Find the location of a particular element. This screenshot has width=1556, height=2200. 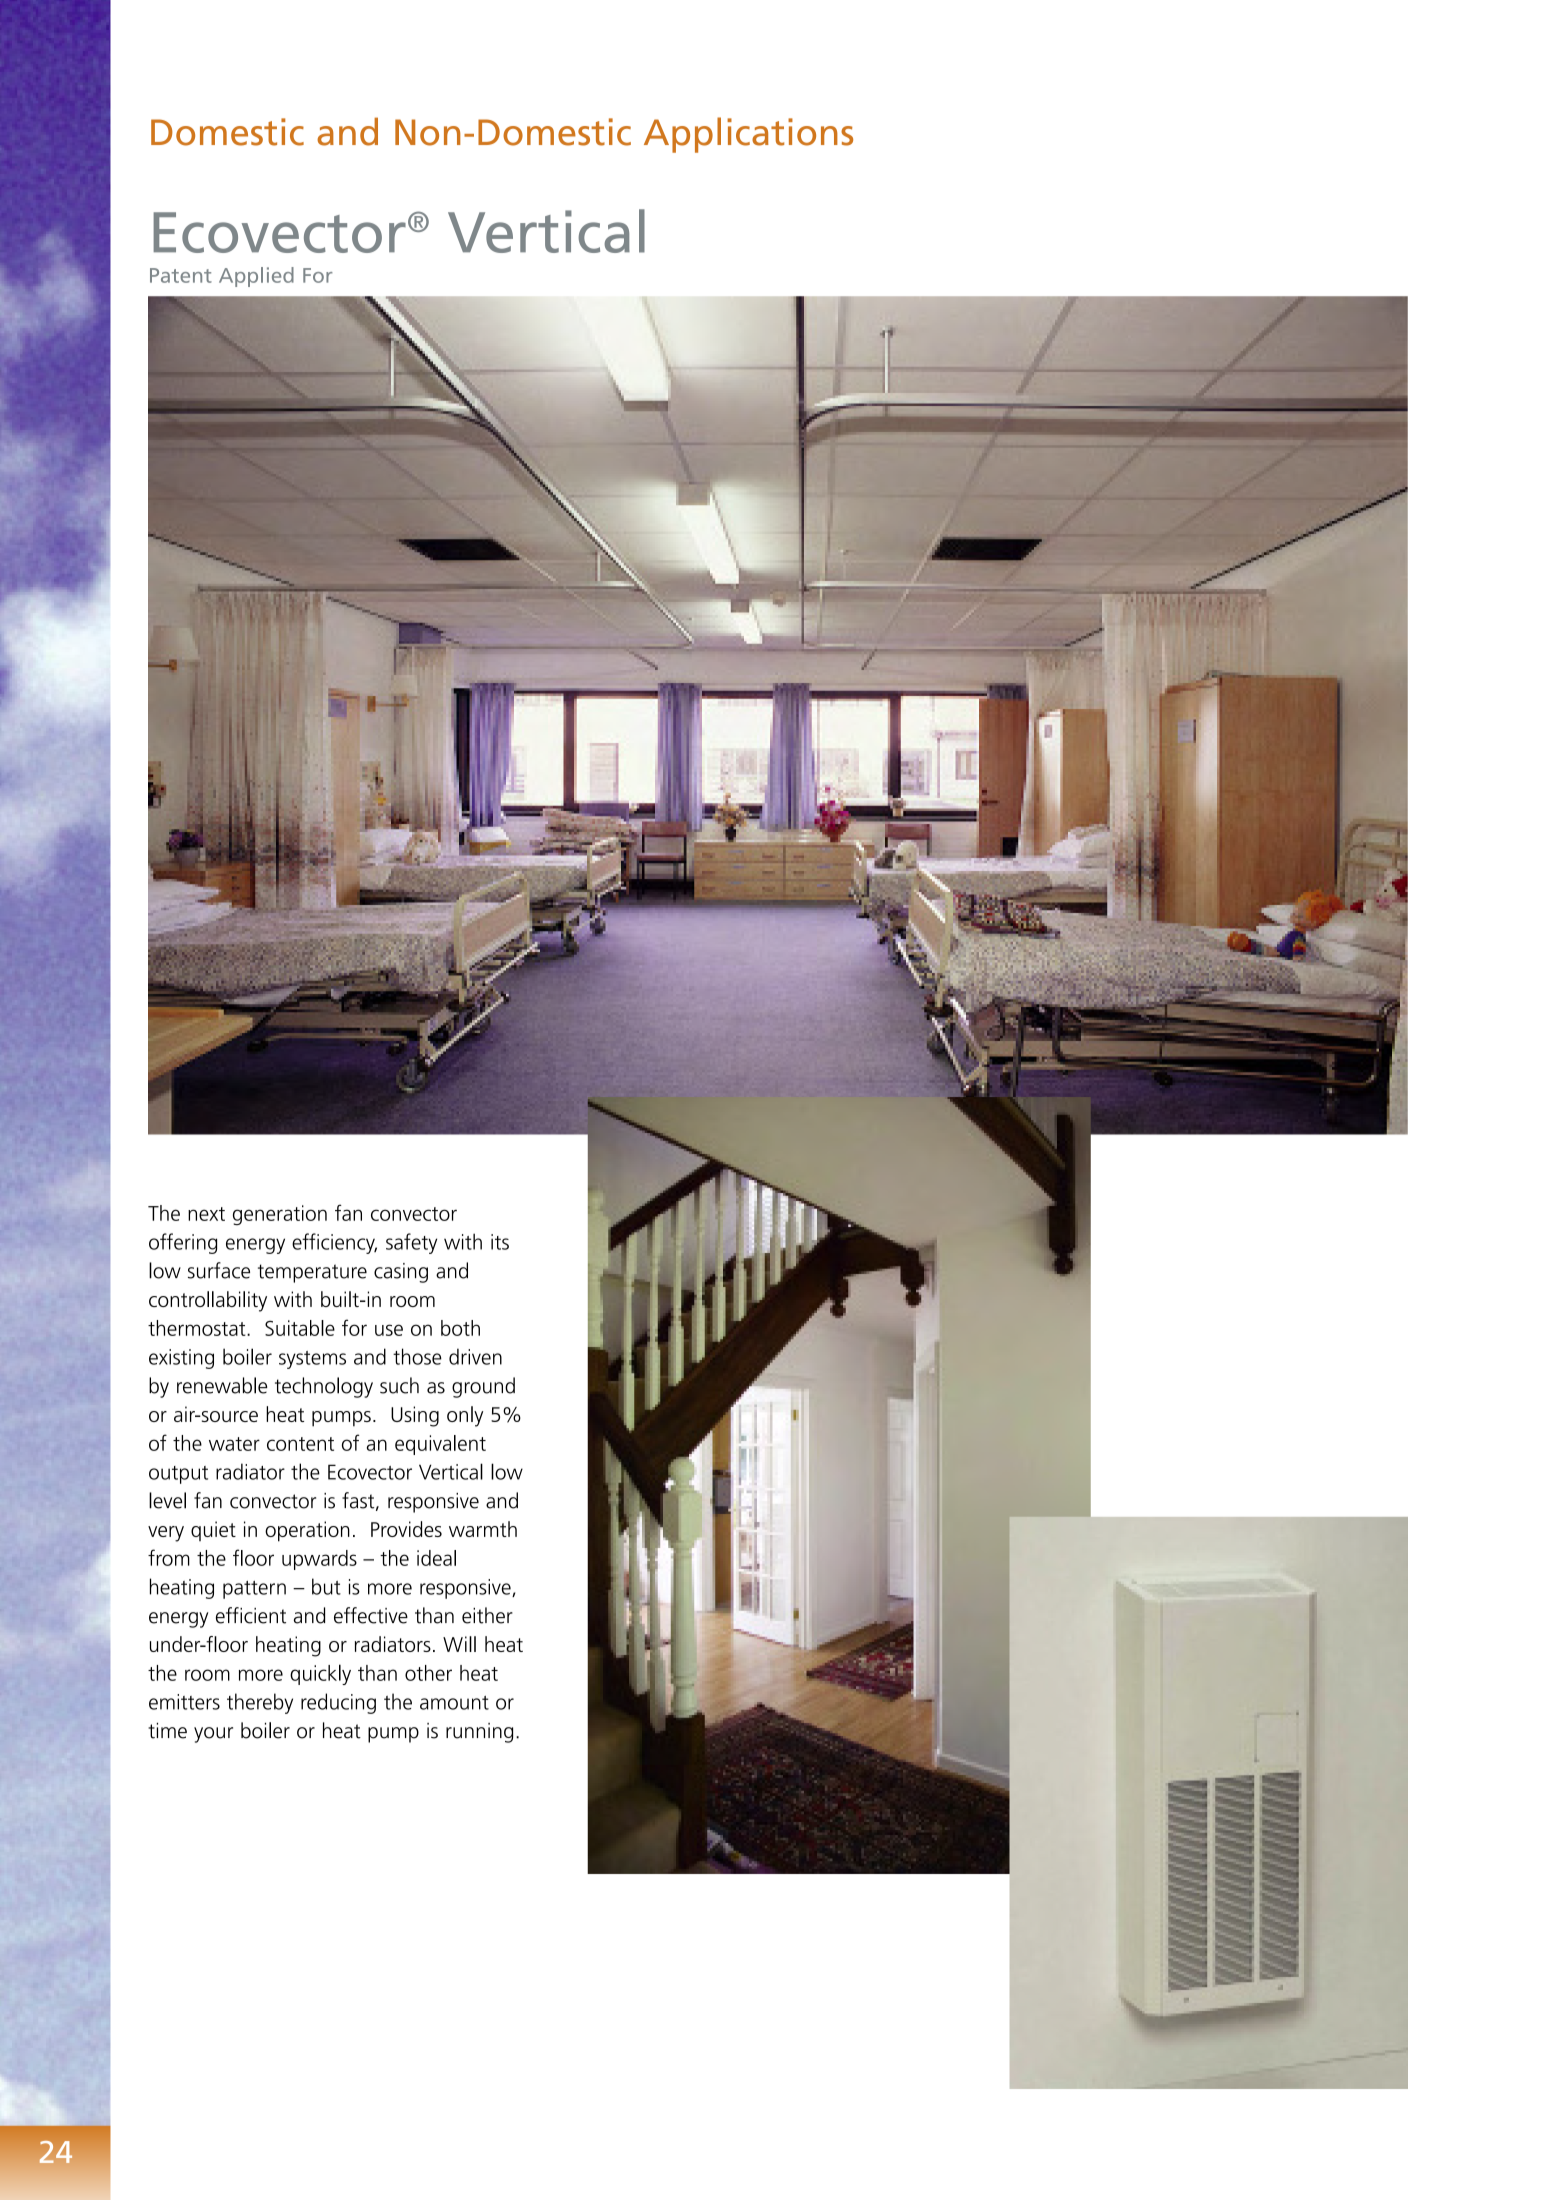

Patent is located at coordinates (181, 275).
